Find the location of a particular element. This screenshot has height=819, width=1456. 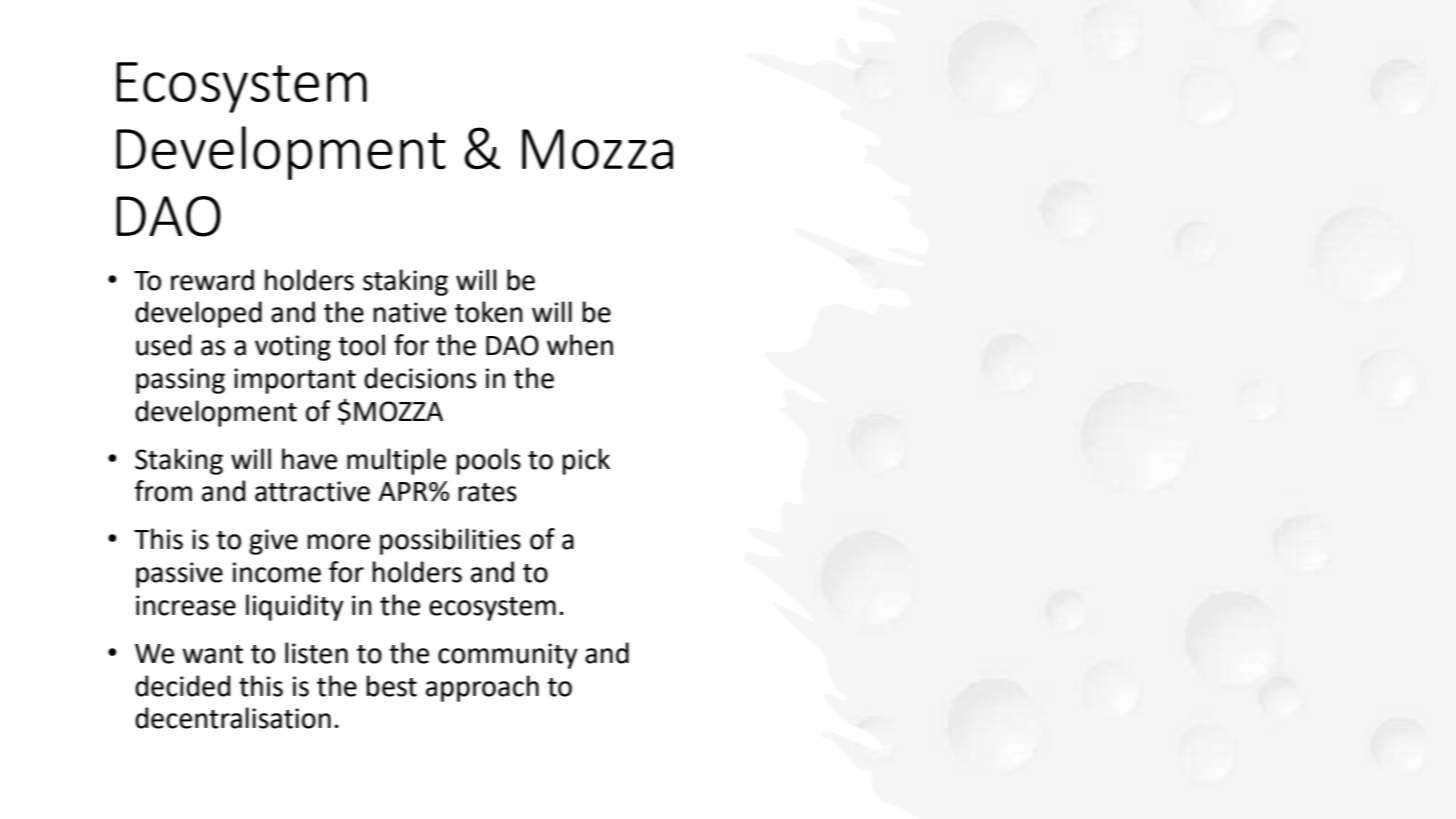

possibilities is located at coordinates (450, 541).
